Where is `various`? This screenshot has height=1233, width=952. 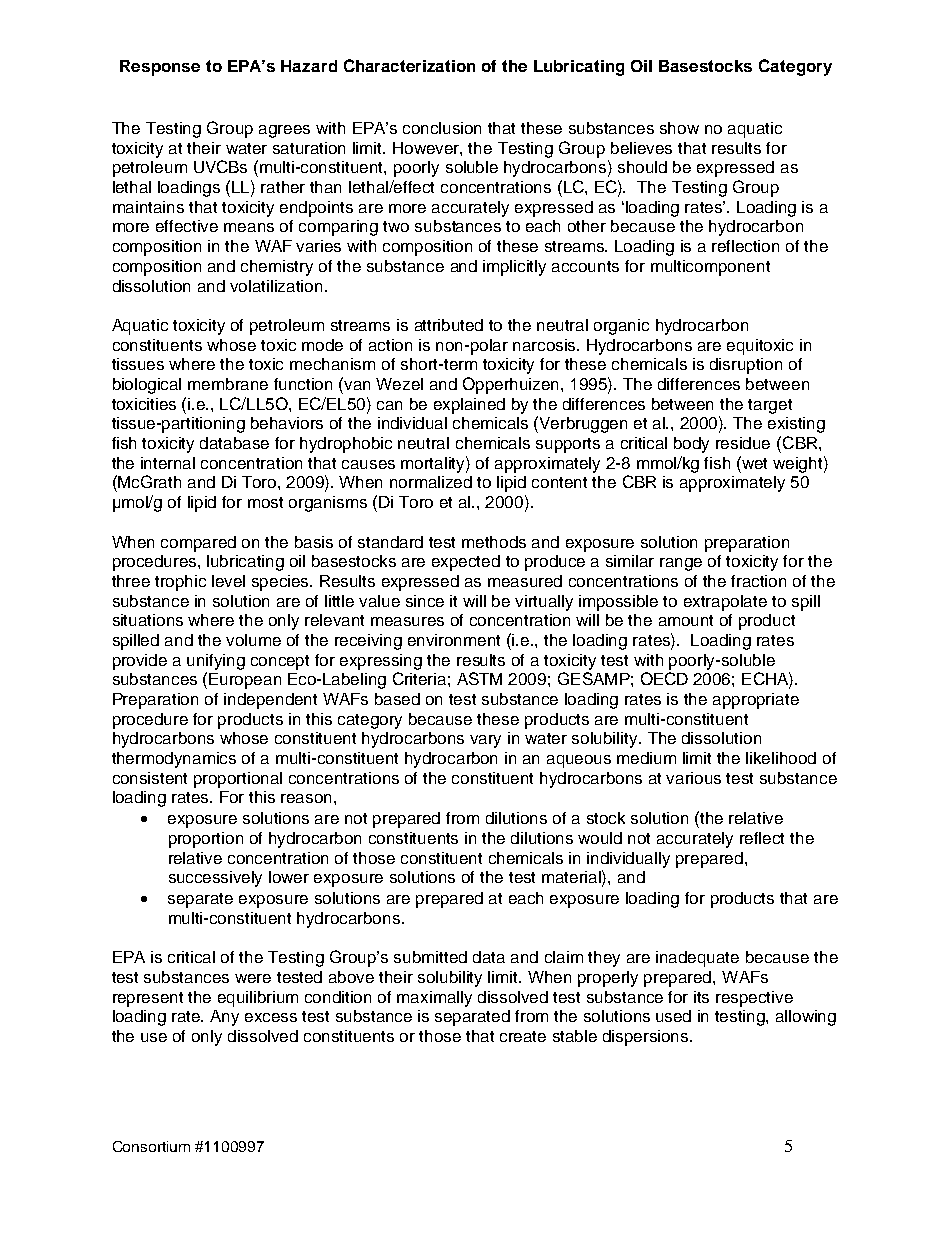
various is located at coordinates (693, 778).
